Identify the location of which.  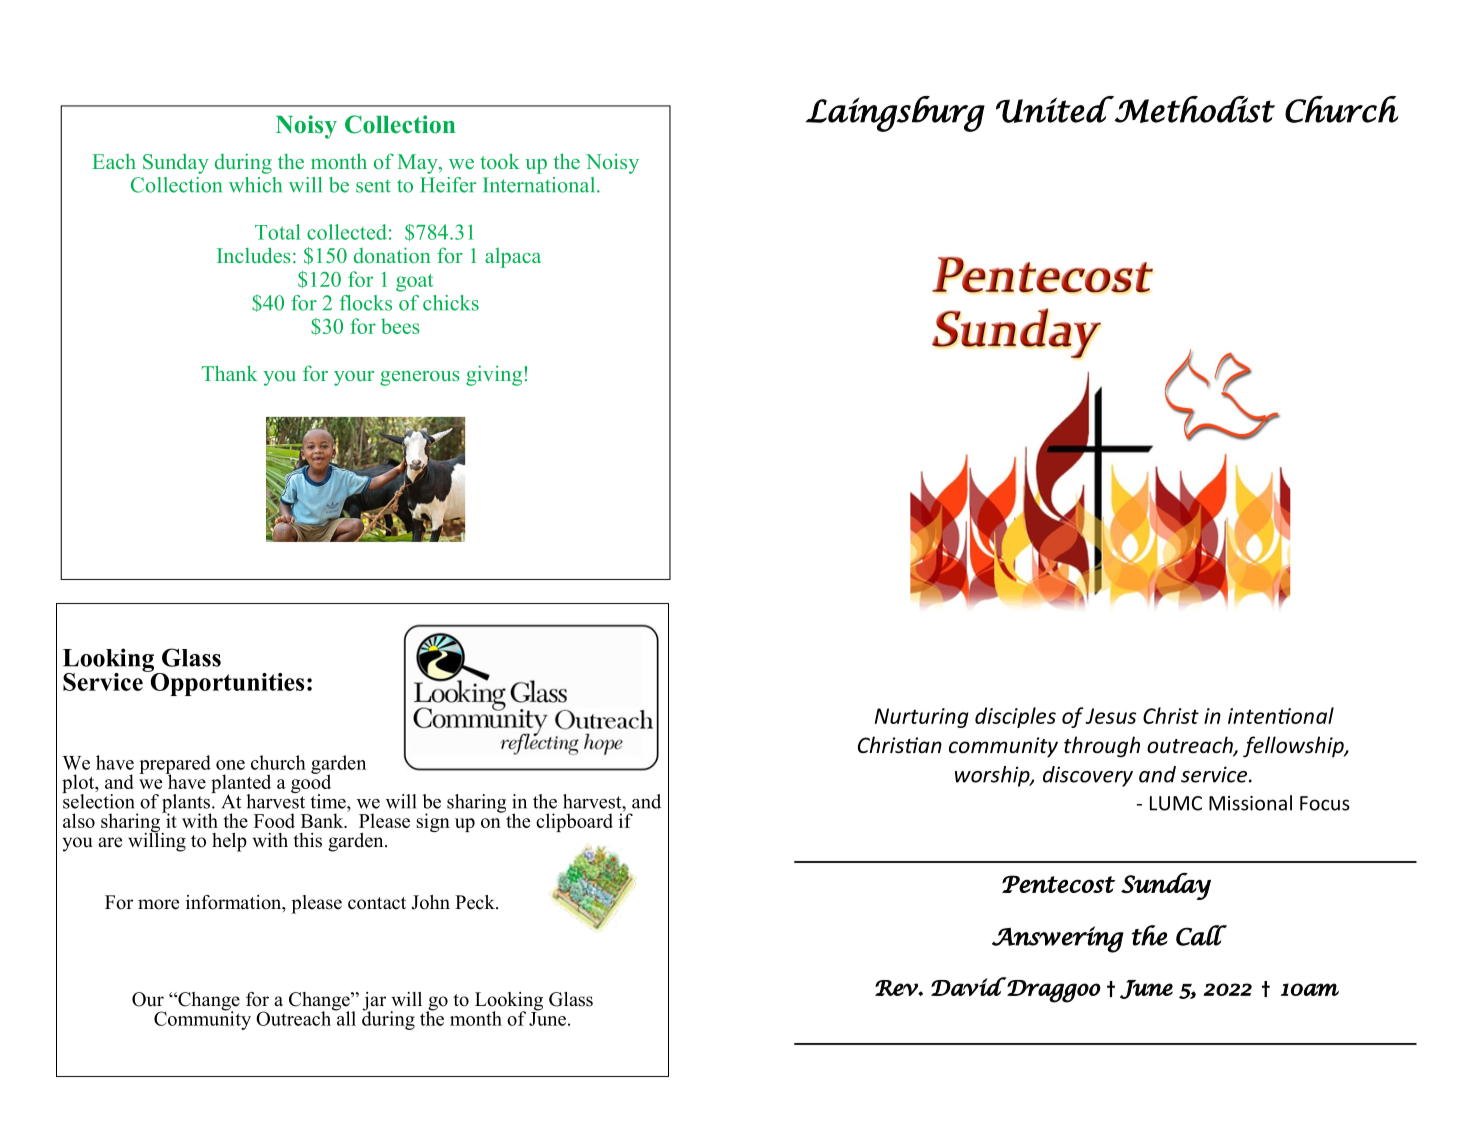
(255, 185).
